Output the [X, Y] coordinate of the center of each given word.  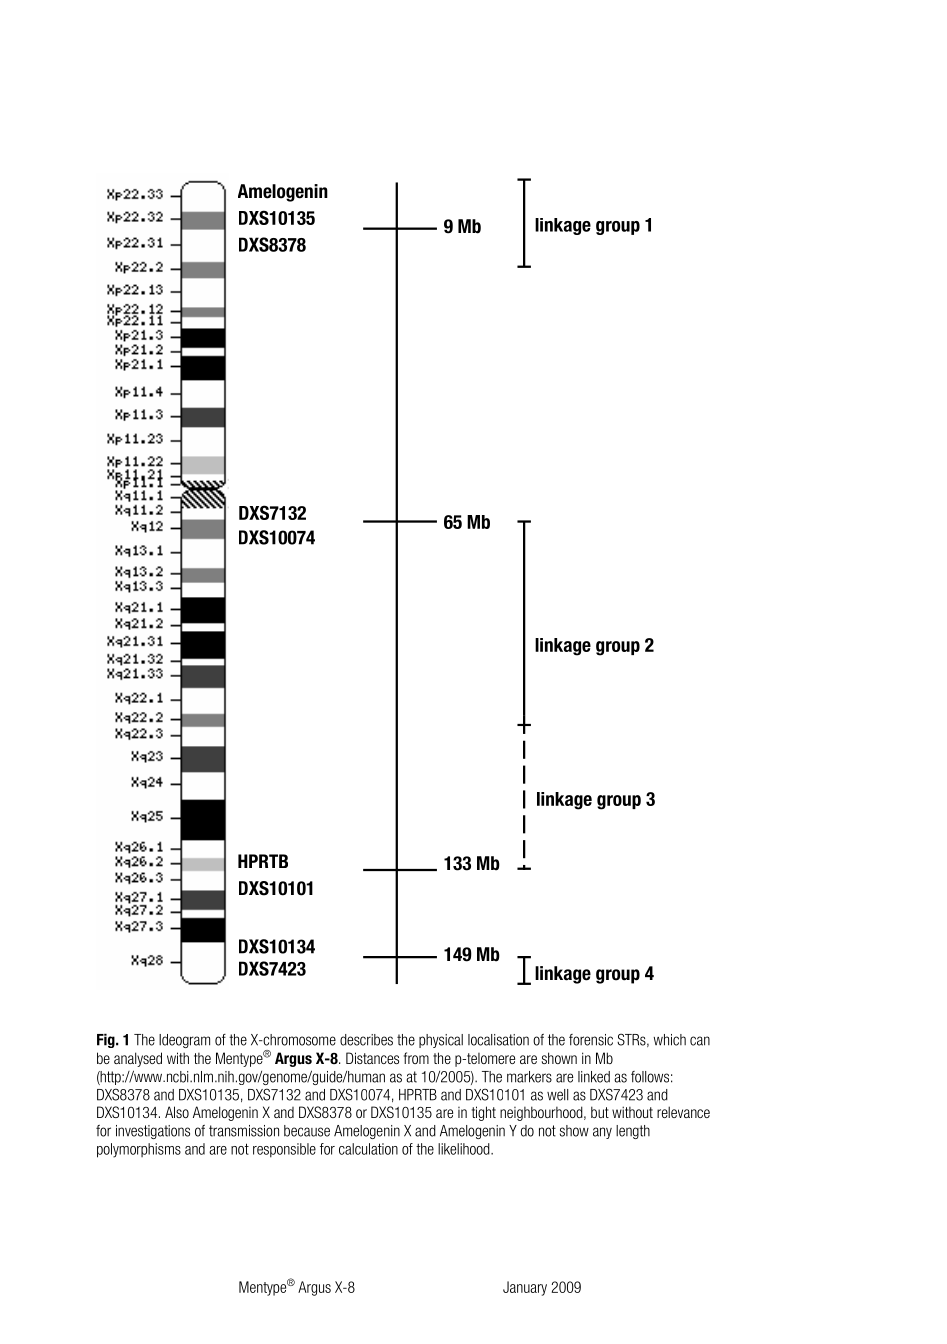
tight [484, 1113]
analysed [138, 1059]
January [525, 1288]
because [307, 1131]
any [602, 1133]
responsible [284, 1150]
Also [177, 1112]
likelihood [465, 1149]
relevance [683, 1112]
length [633, 1132]
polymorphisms [139, 1150]
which [669, 1040]
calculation [368, 1149]
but [600, 1112]
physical [441, 1041]
